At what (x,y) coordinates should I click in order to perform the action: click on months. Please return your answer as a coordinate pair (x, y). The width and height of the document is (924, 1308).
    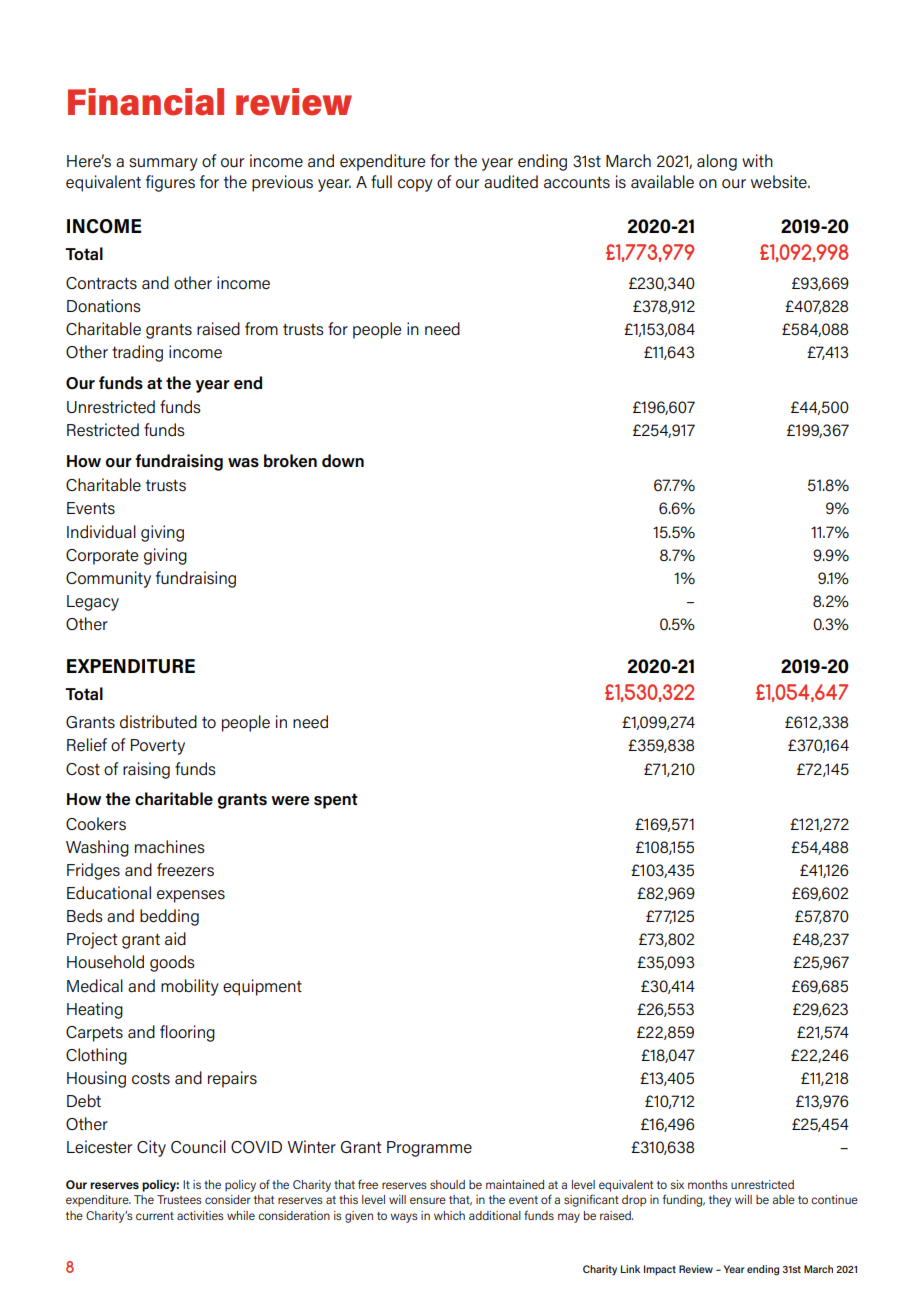
    Looking at the image, I should click on (708, 1184).
